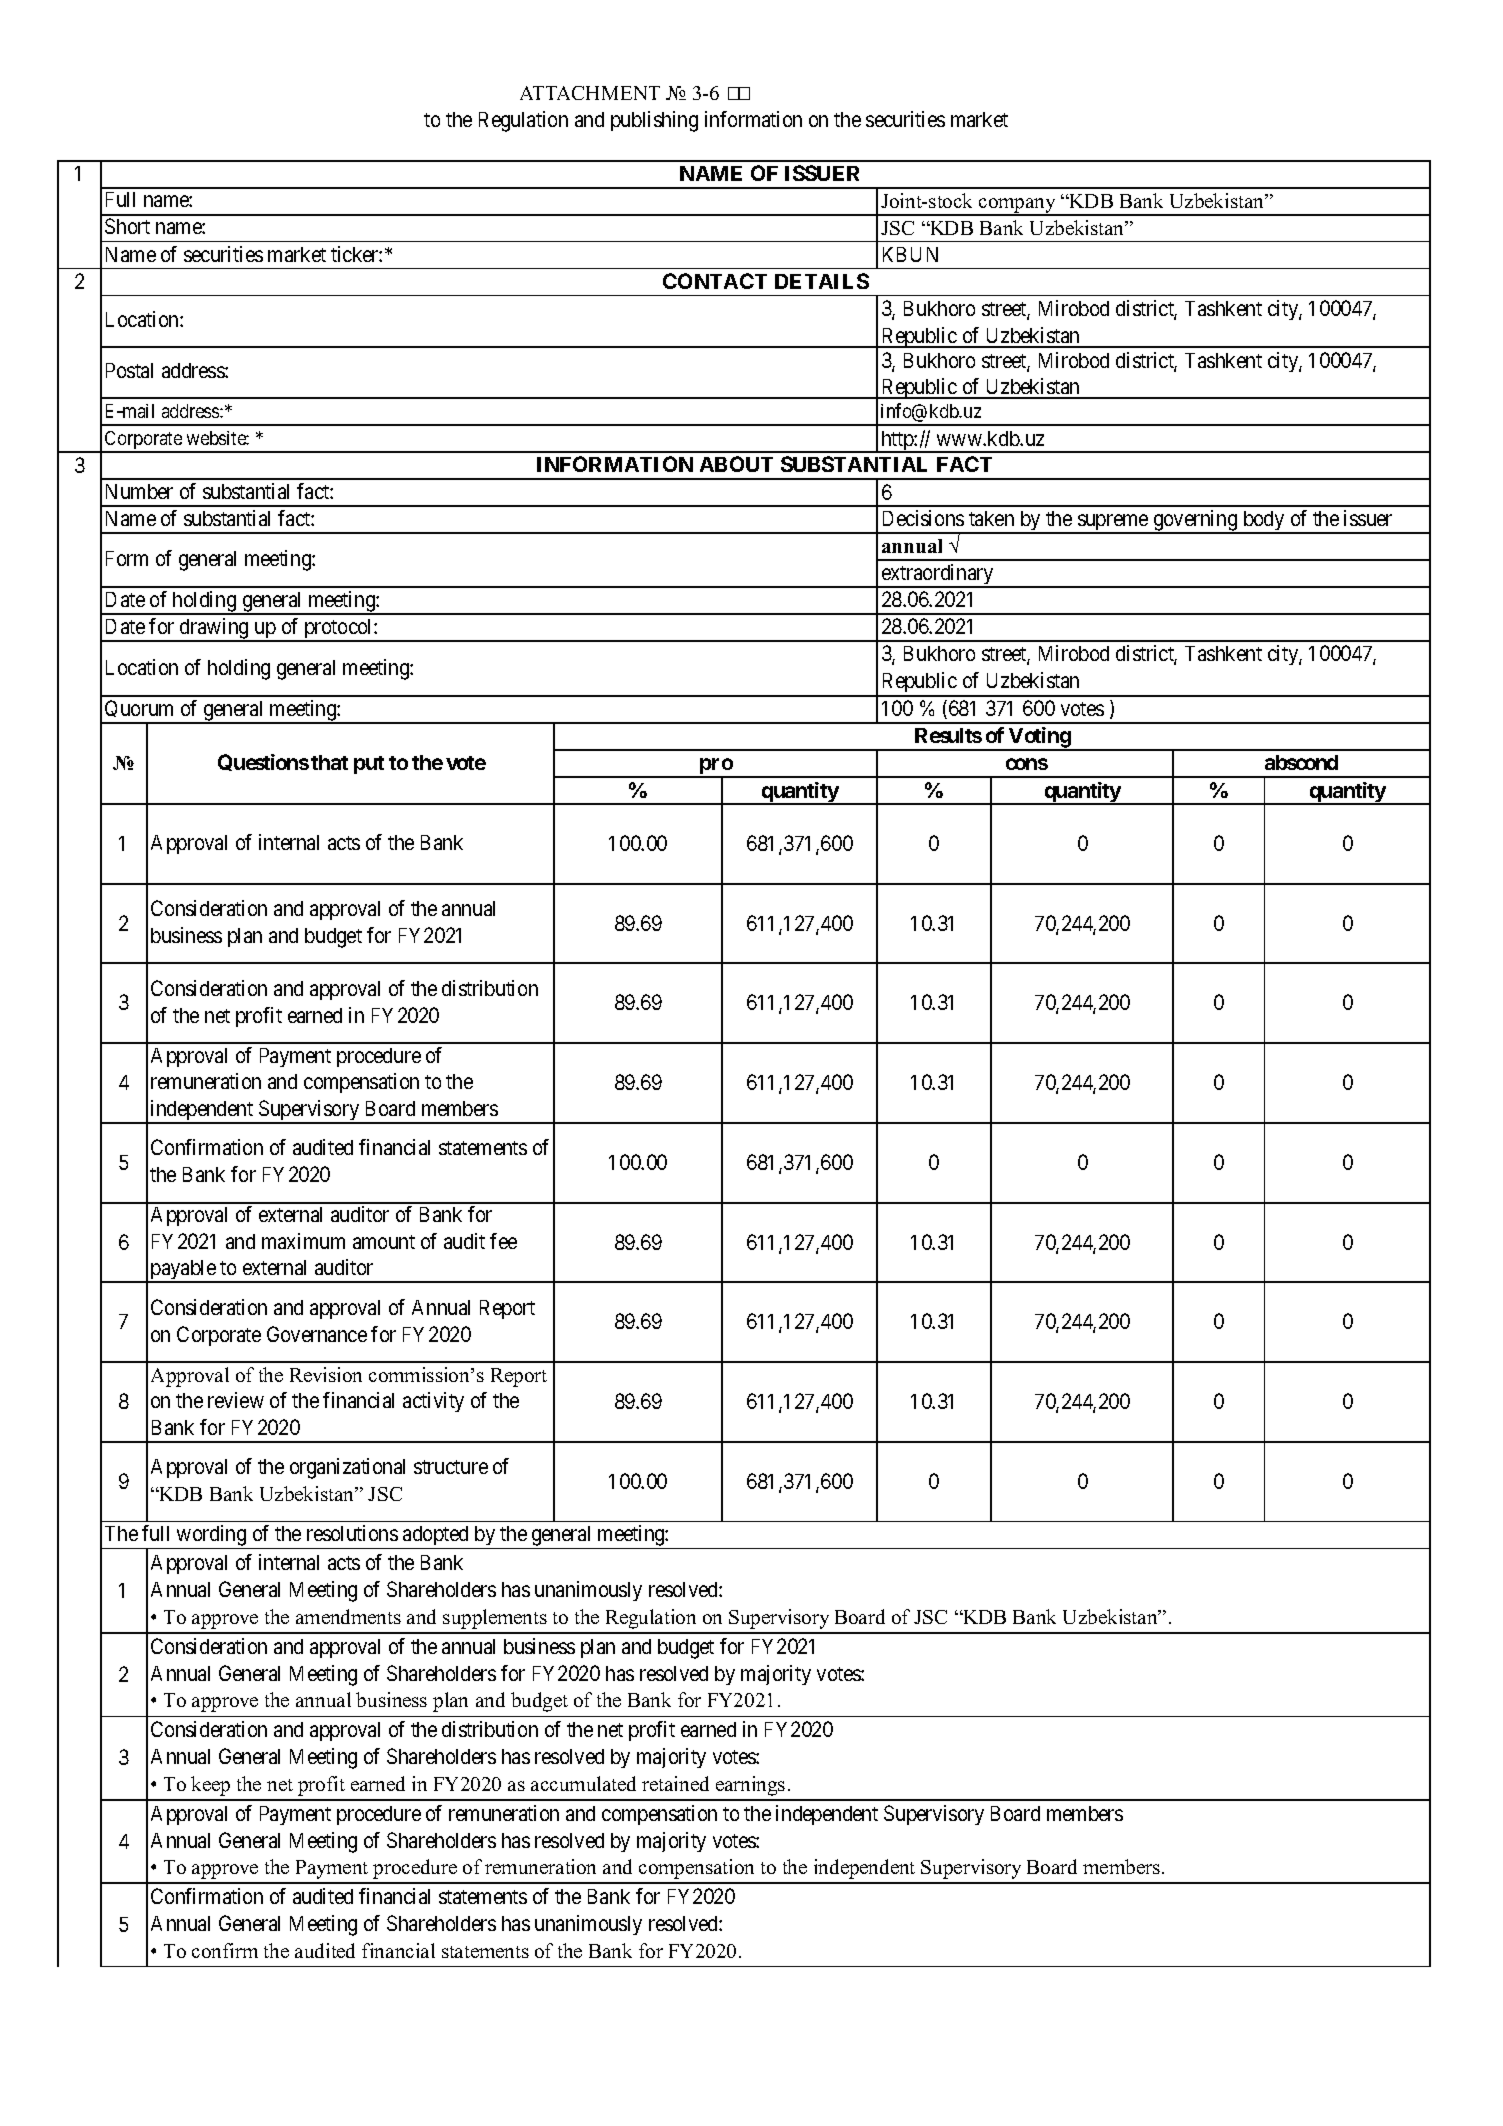  Describe the element at coordinates (214, 629) in the screenshot. I see `drawing` at that location.
